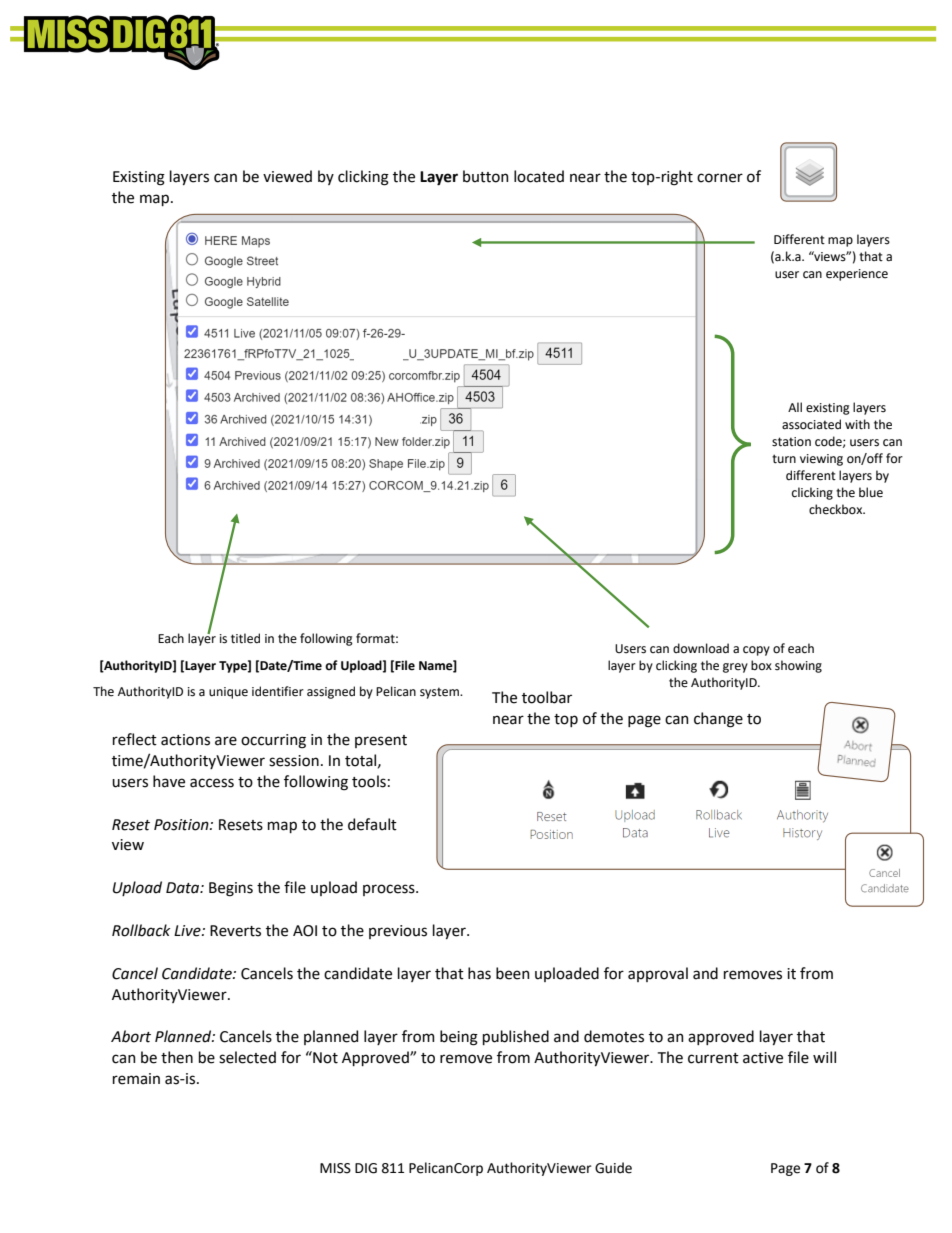 The height and width of the screenshot is (1233, 952). I want to click on unique, so click(228, 693).
